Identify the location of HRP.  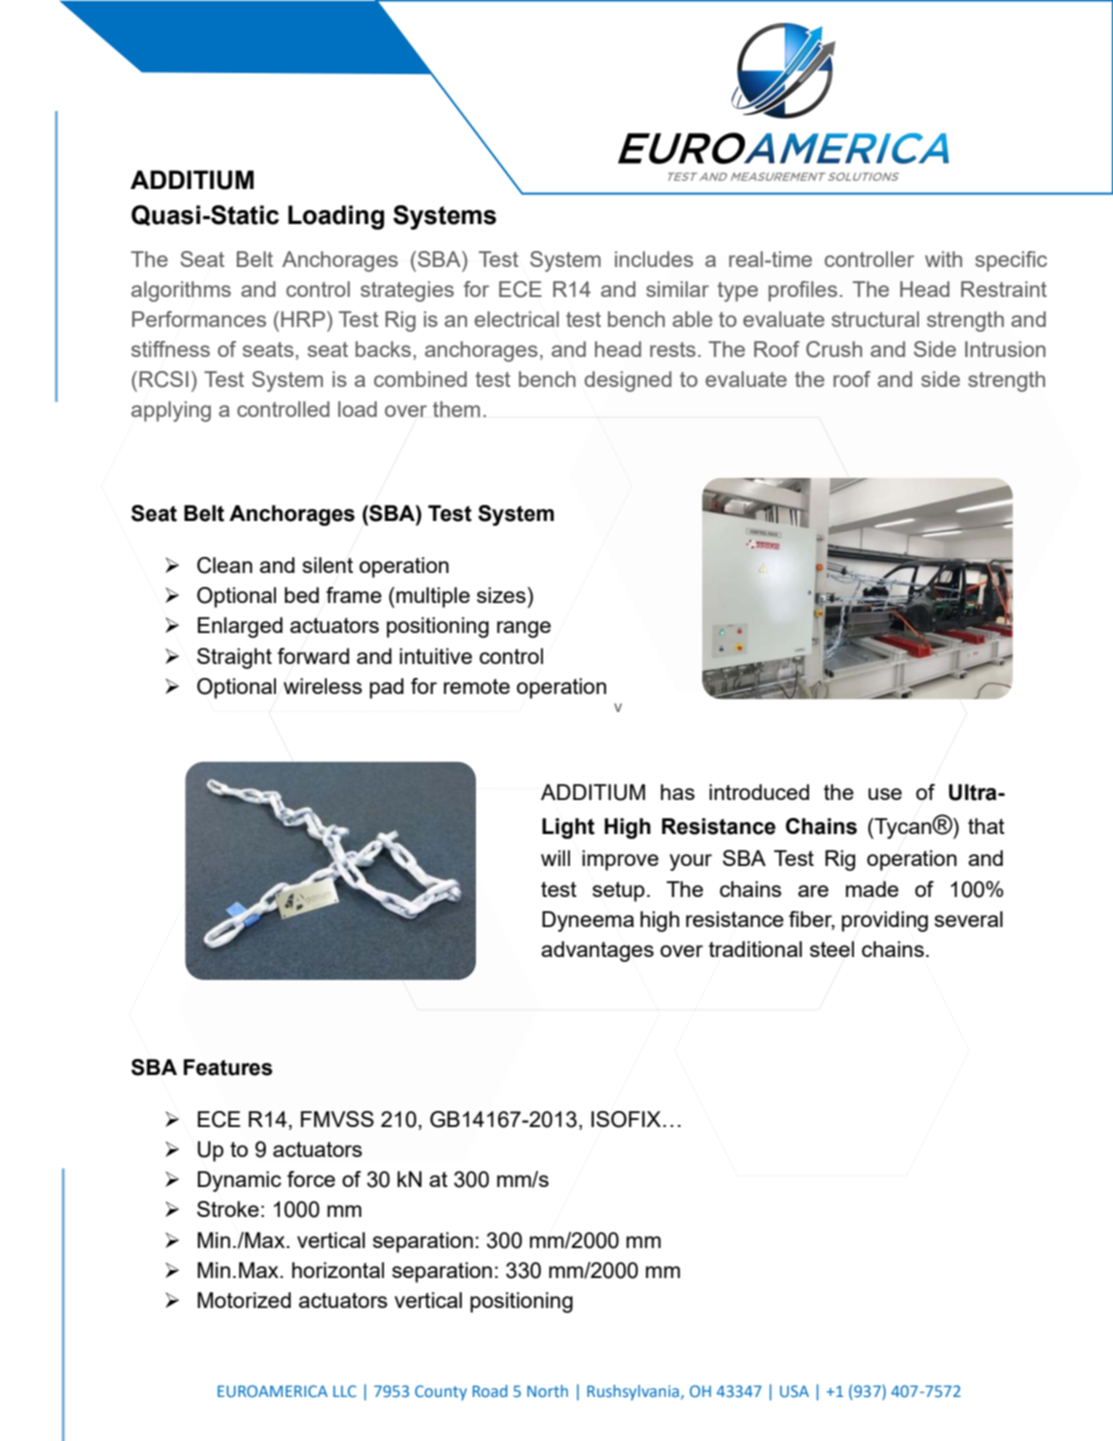
(303, 319).
